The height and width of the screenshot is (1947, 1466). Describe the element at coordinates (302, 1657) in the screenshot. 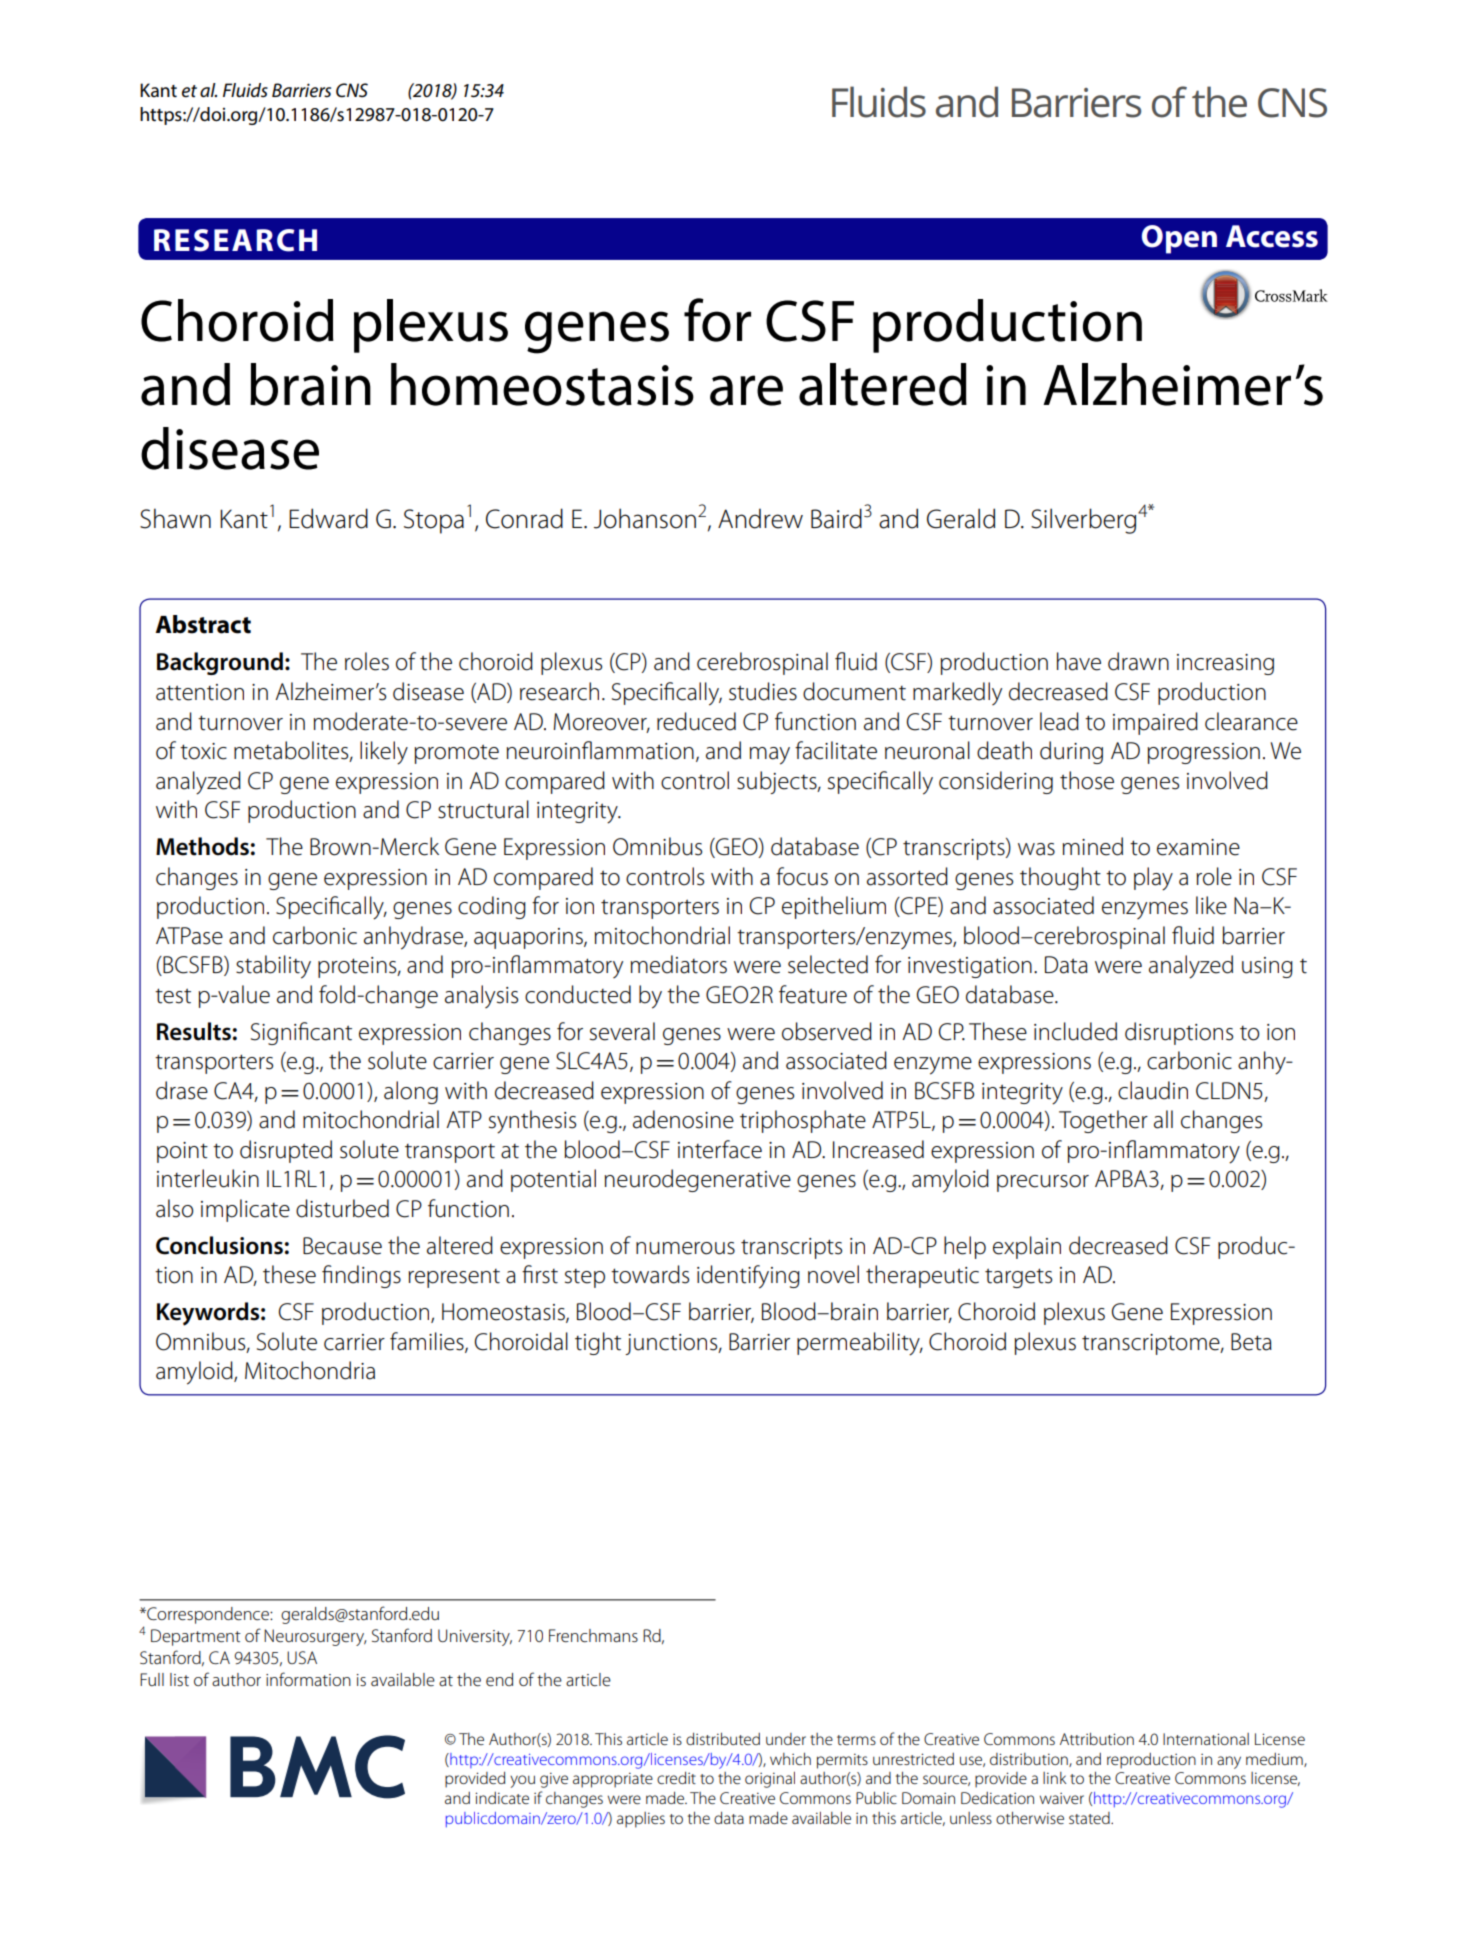

I see `USA` at that location.
